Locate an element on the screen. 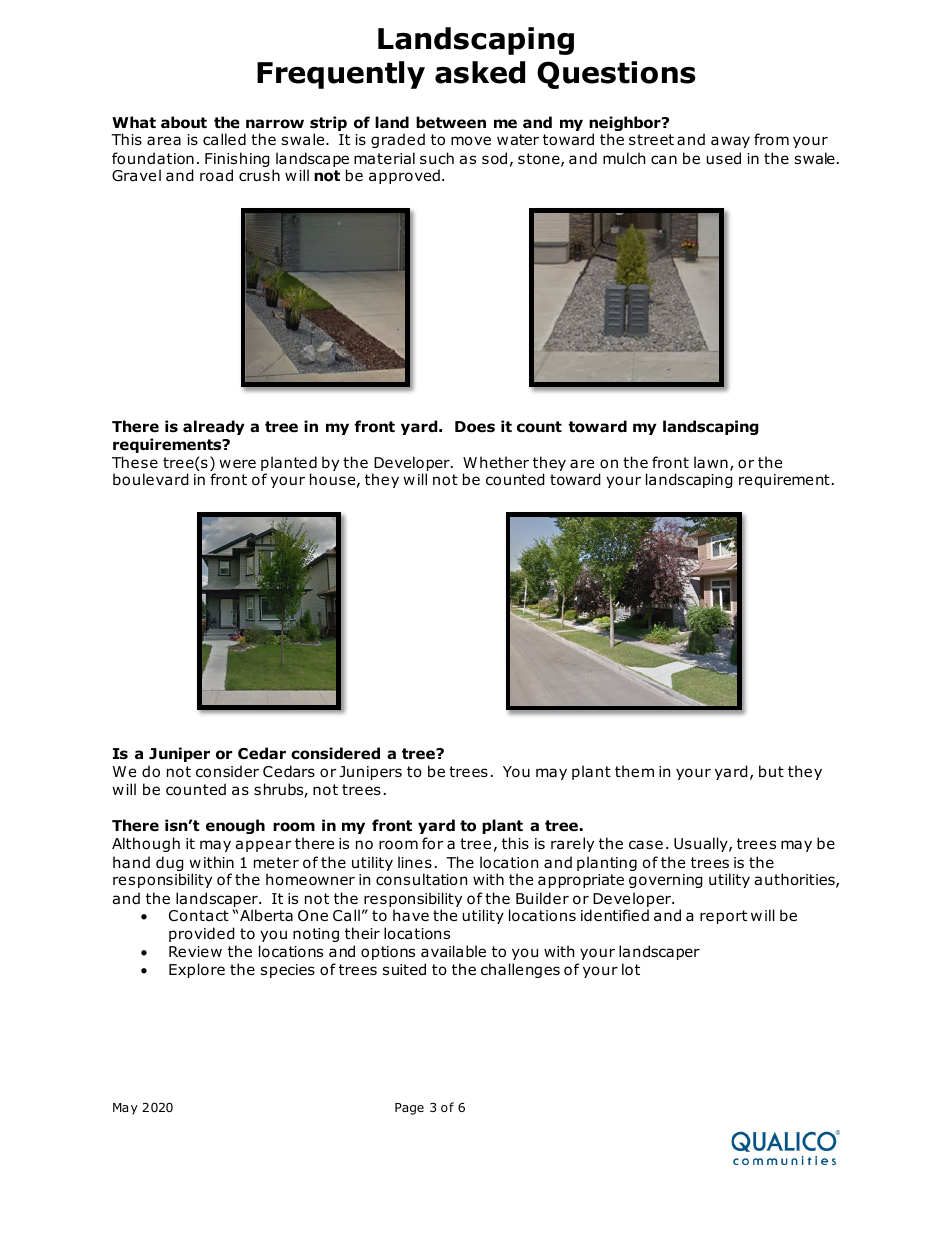 The height and width of the screenshot is (1233, 952). for is located at coordinates (432, 843).
